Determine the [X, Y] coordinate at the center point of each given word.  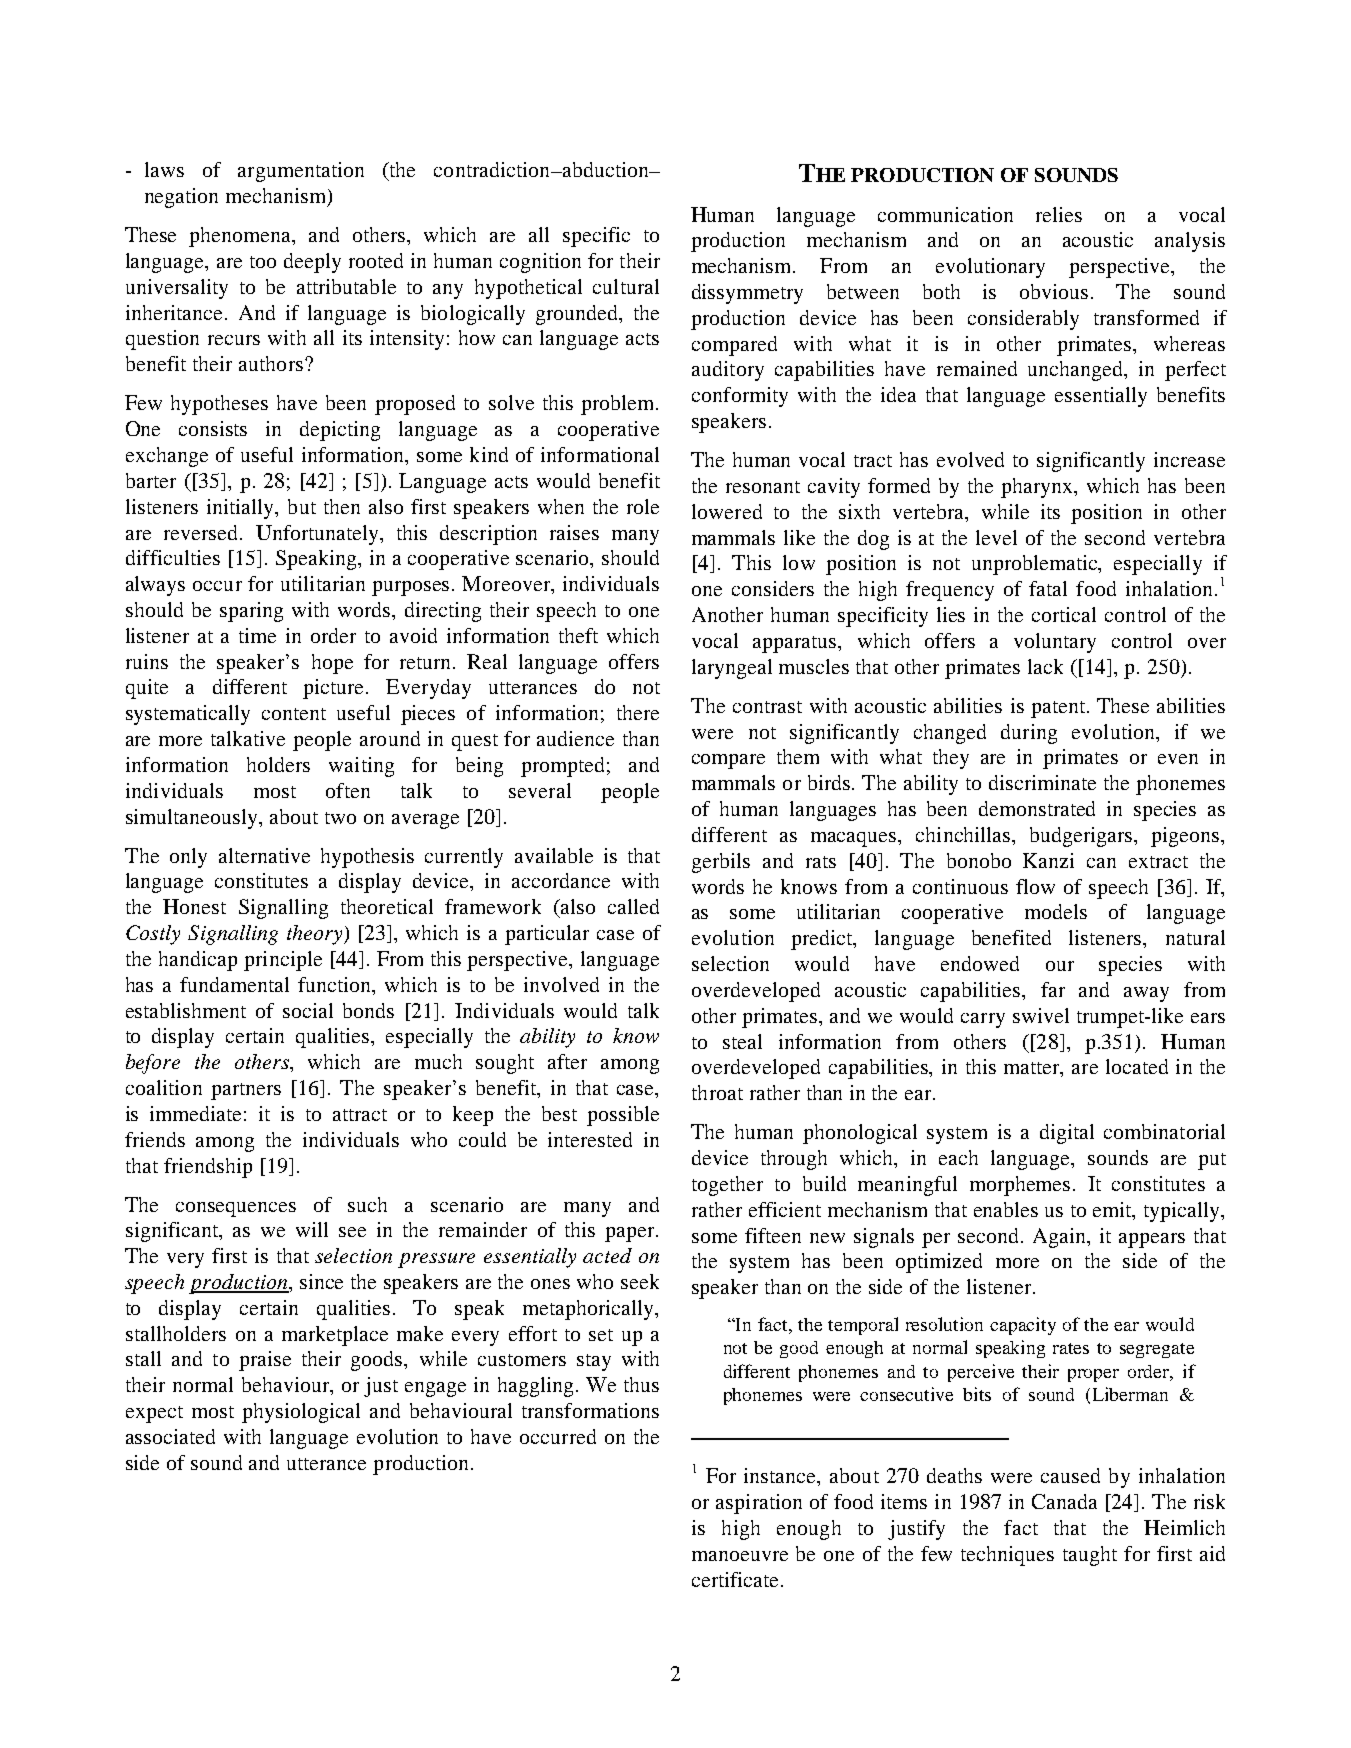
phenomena [241, 237]
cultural [626, 286]
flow [1035, 886]
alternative [264, 855]
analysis [1190, 242]
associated [170, 1436]
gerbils [721, 863]
